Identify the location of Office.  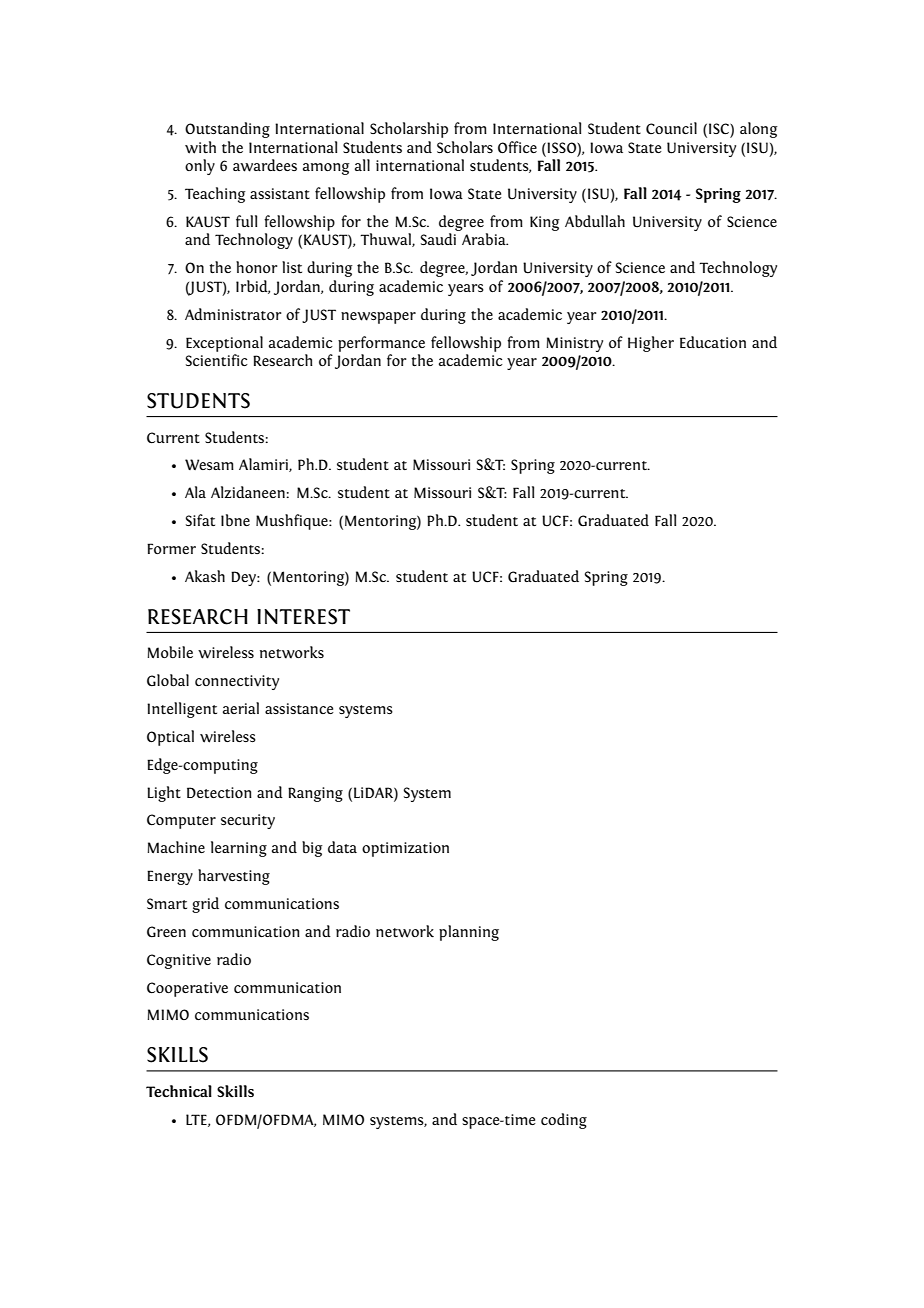
(517, 147).
